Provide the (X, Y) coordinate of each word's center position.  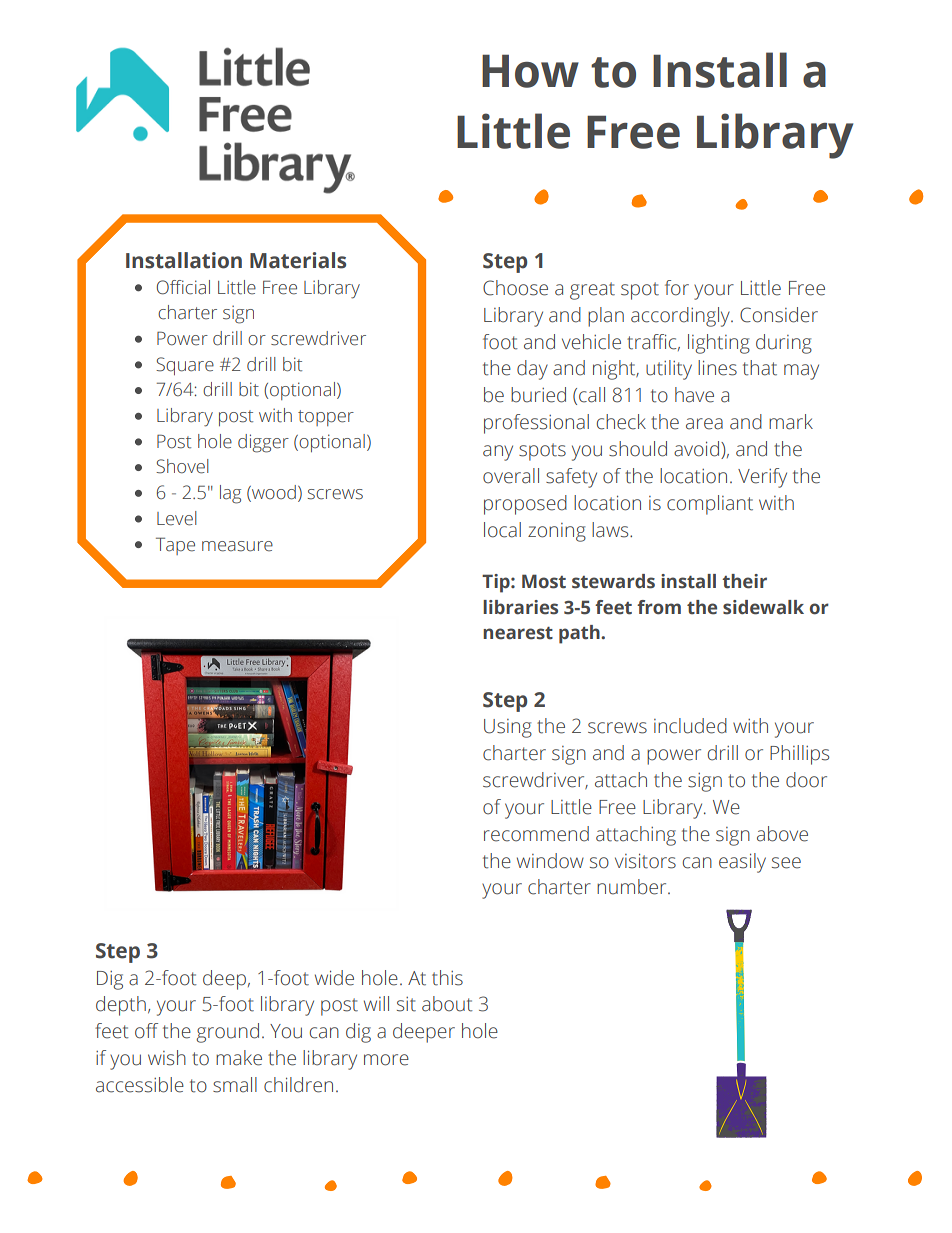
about (447, 1004)
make (239, 1058)
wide (334, 978)
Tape (175, 546)
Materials (298, 260)
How (530, 71)
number (633, 887)
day (532, 370)
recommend (536, 834)
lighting (719, 344)
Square (185, 366)
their (744, 581)
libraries (520, 607)
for (677, 288)
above (782, 834)
